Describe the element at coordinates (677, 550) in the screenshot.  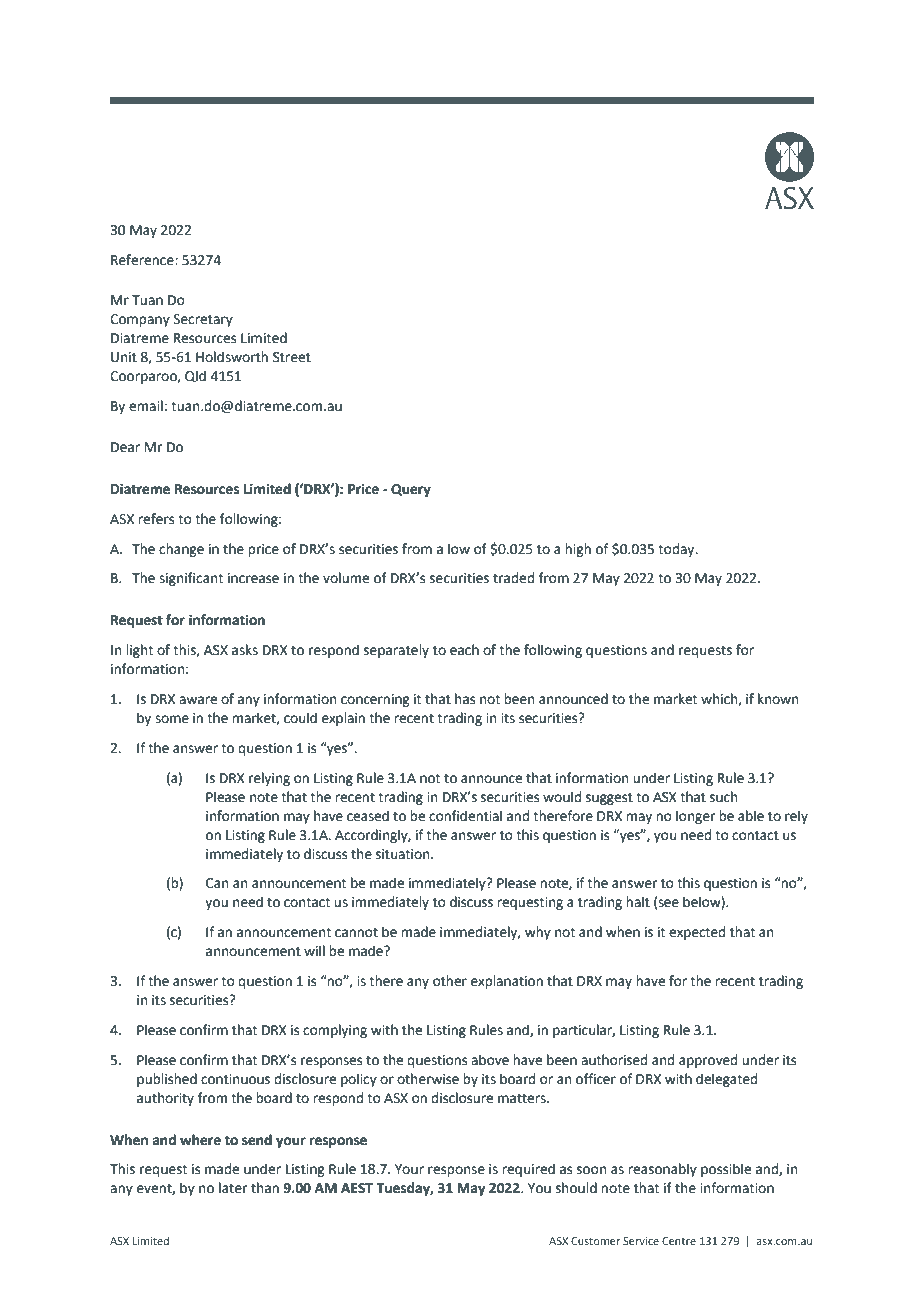
I see `today` at that location.
